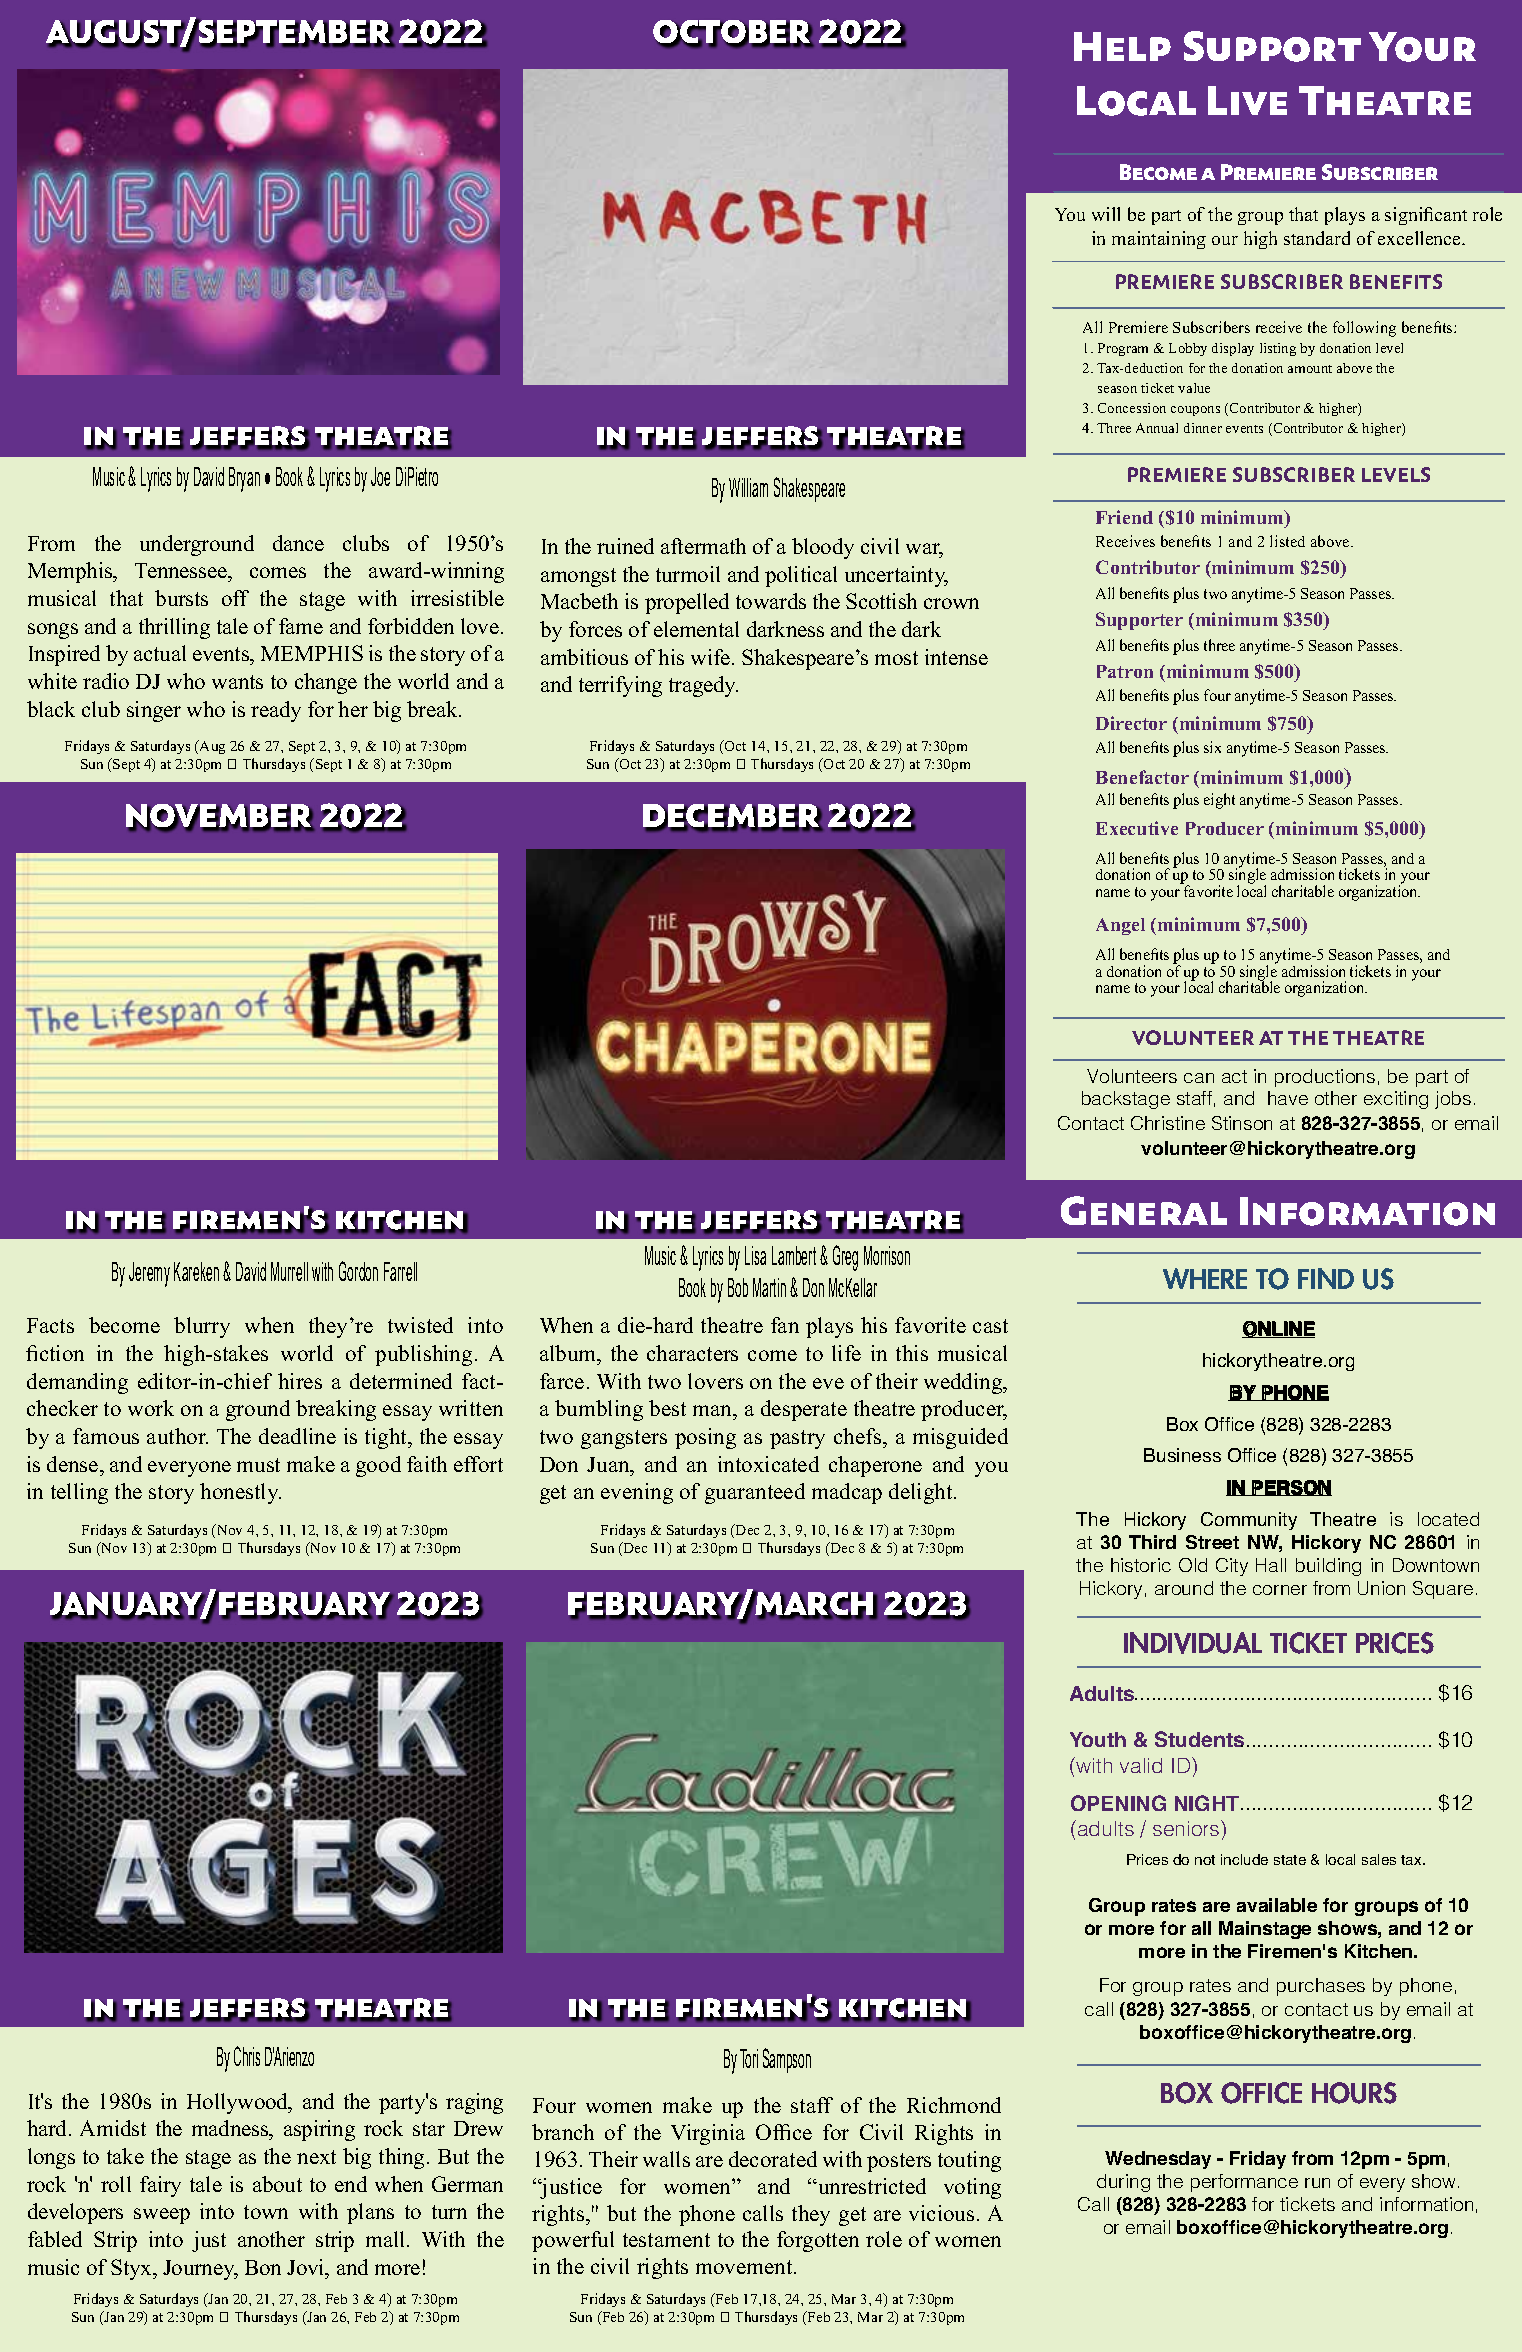  What do you see at coordinates (755, 1493) in the screenshot?
I see `guaranteed` at bounding box center [755, 1493].
